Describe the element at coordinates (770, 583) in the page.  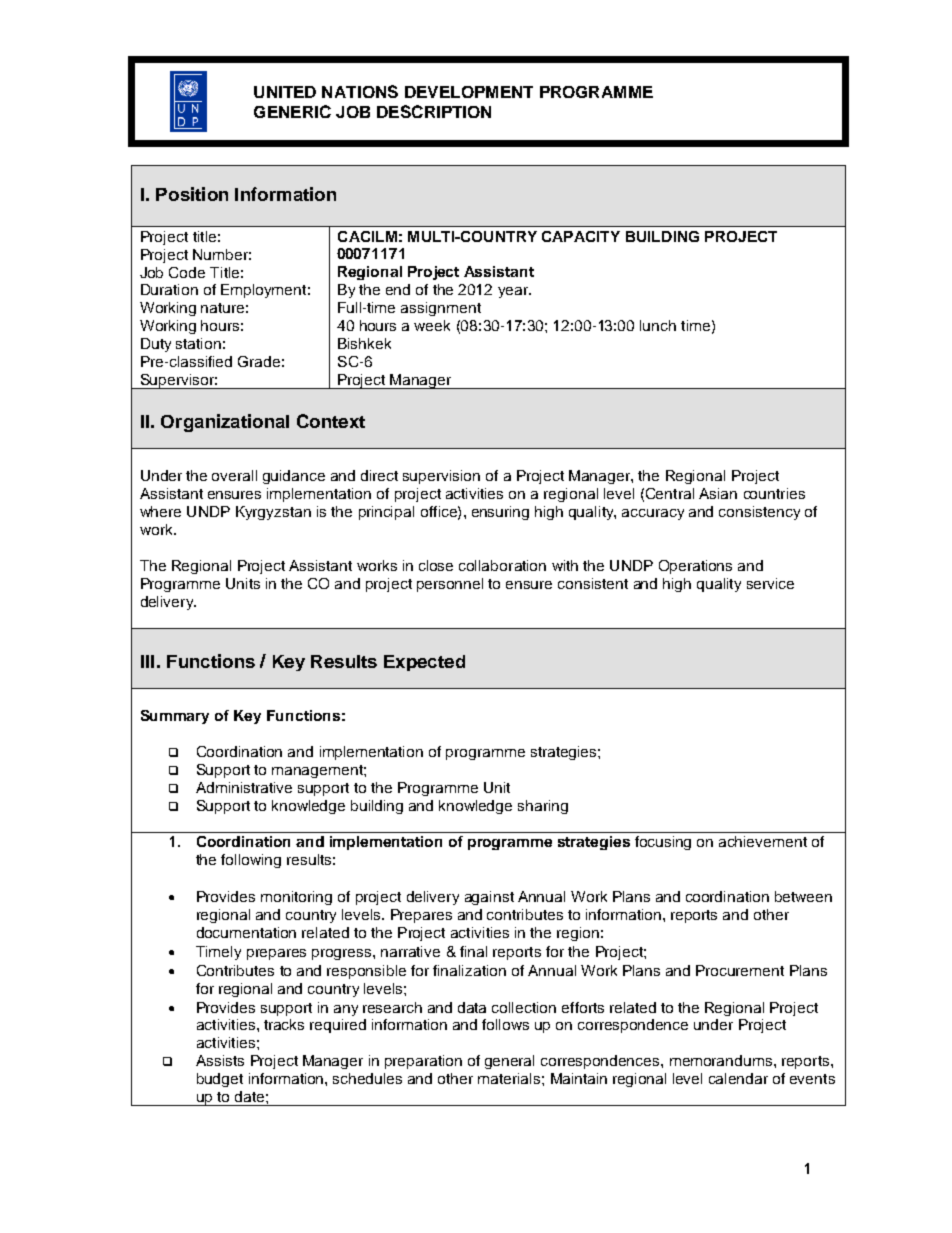
I see `service` at that location.
